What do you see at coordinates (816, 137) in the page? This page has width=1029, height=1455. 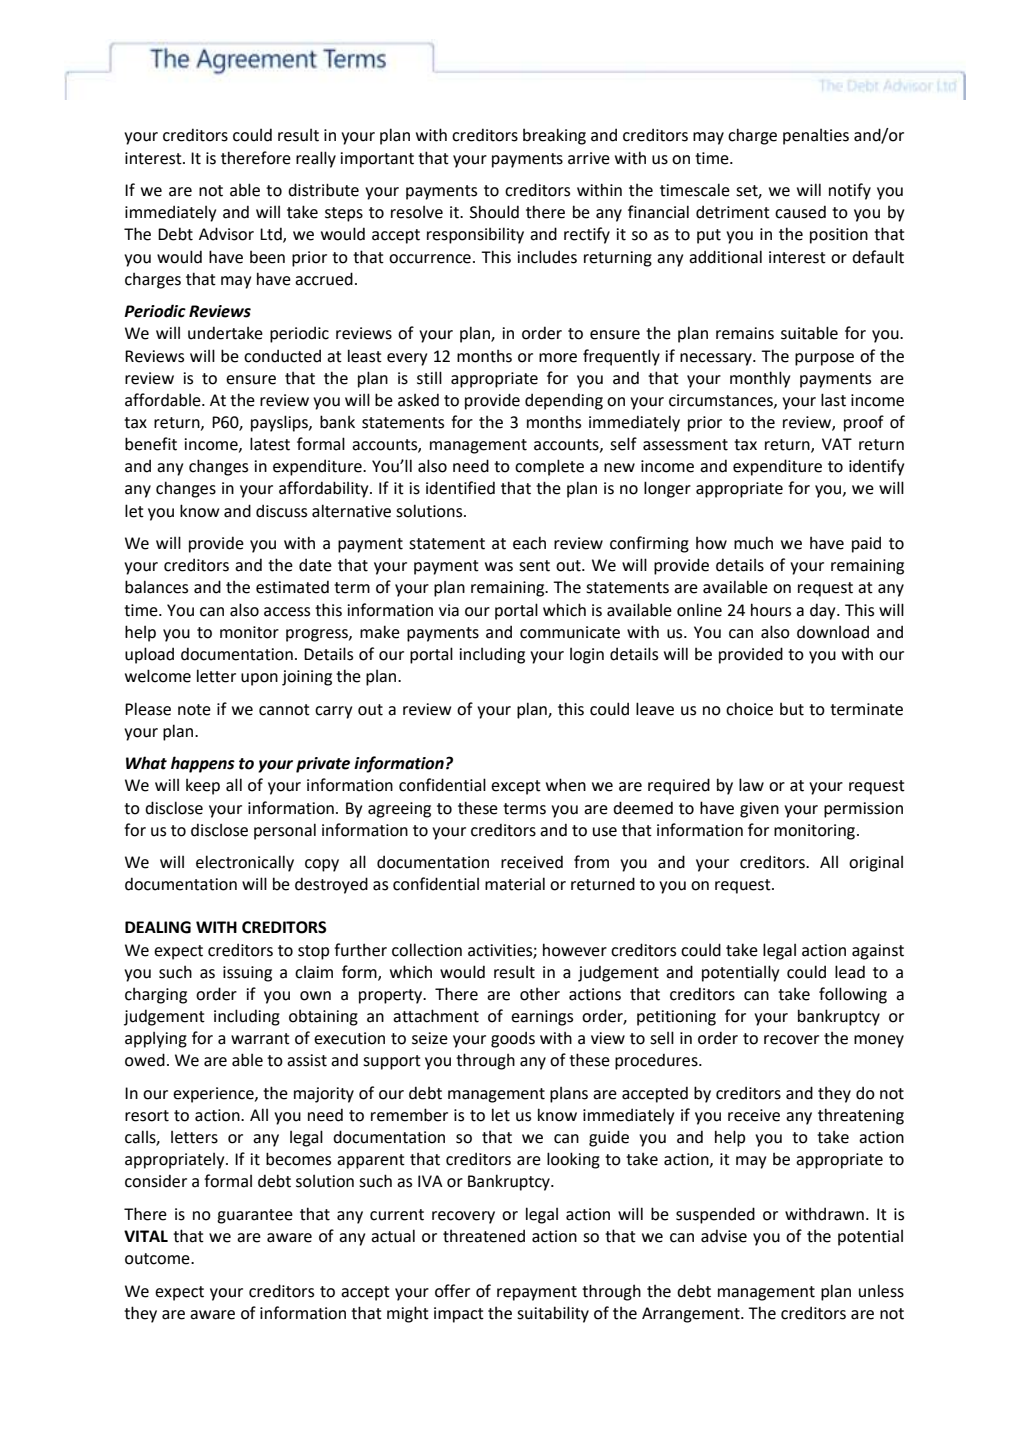 I see `penalties` at bounding box center [816, 137].
